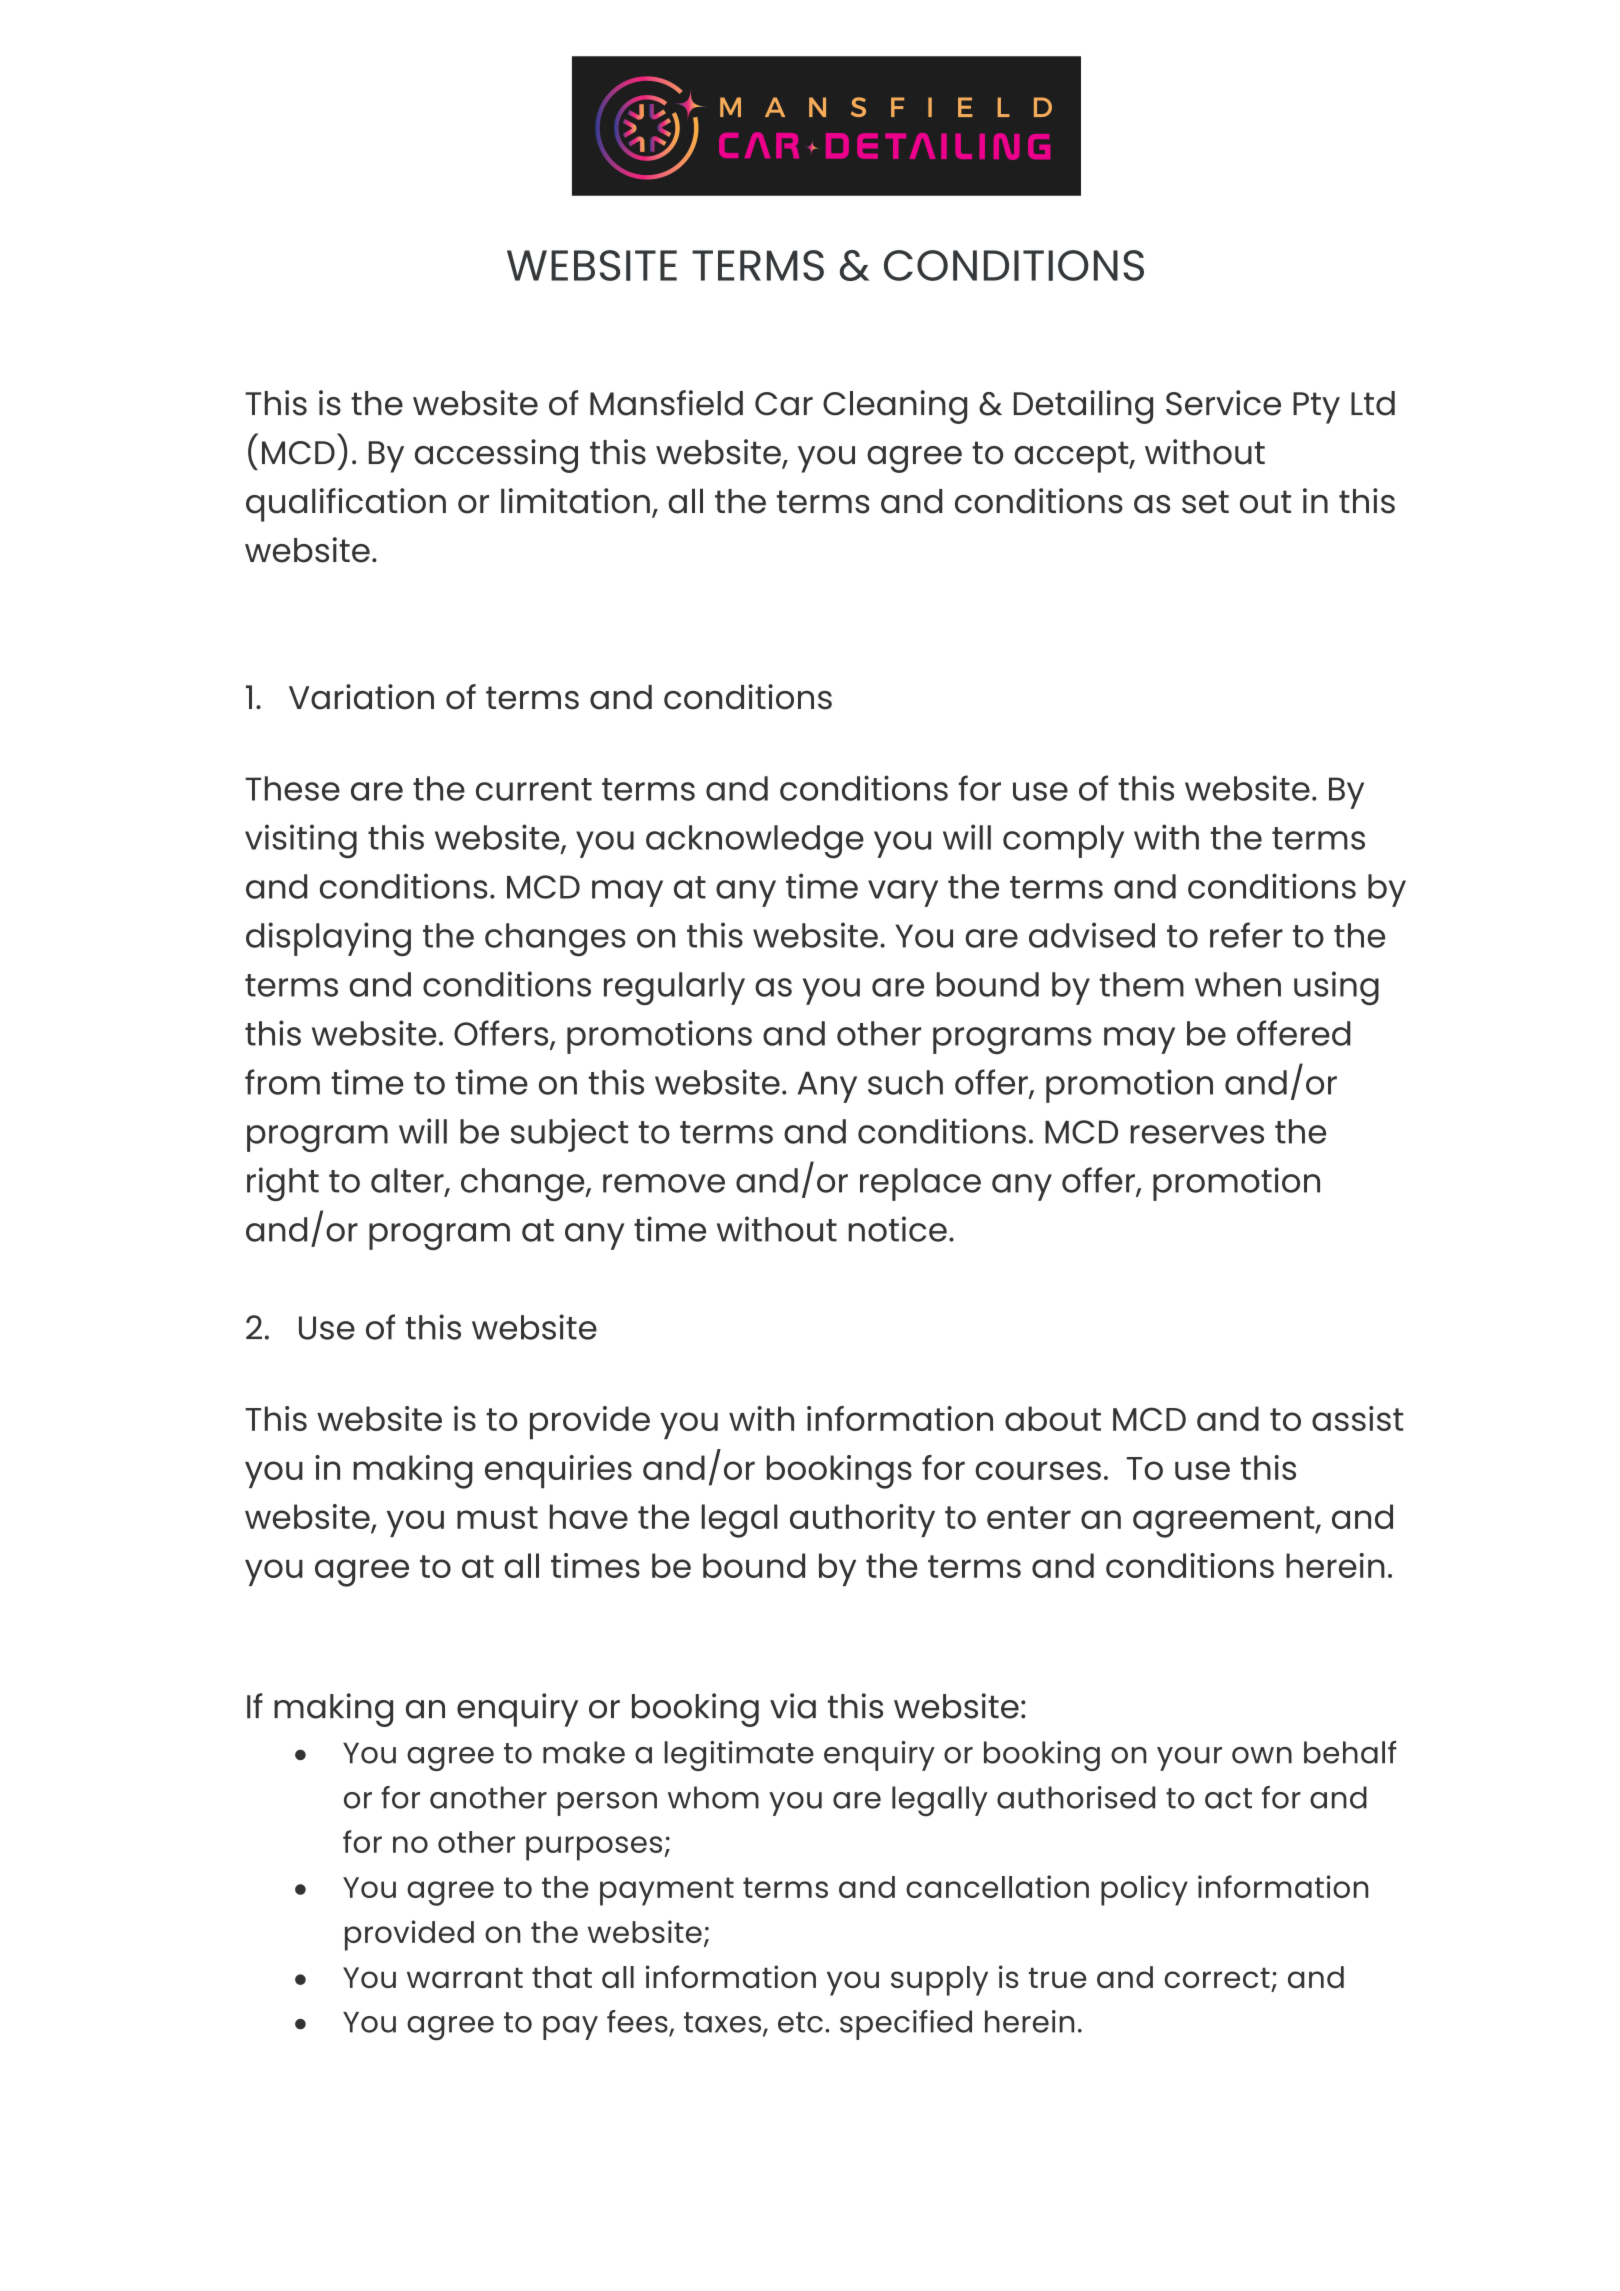  What do you see at coordinates (800, 2022) in the screenshot?
I see `etc` at bounding box center [800, 2022].
